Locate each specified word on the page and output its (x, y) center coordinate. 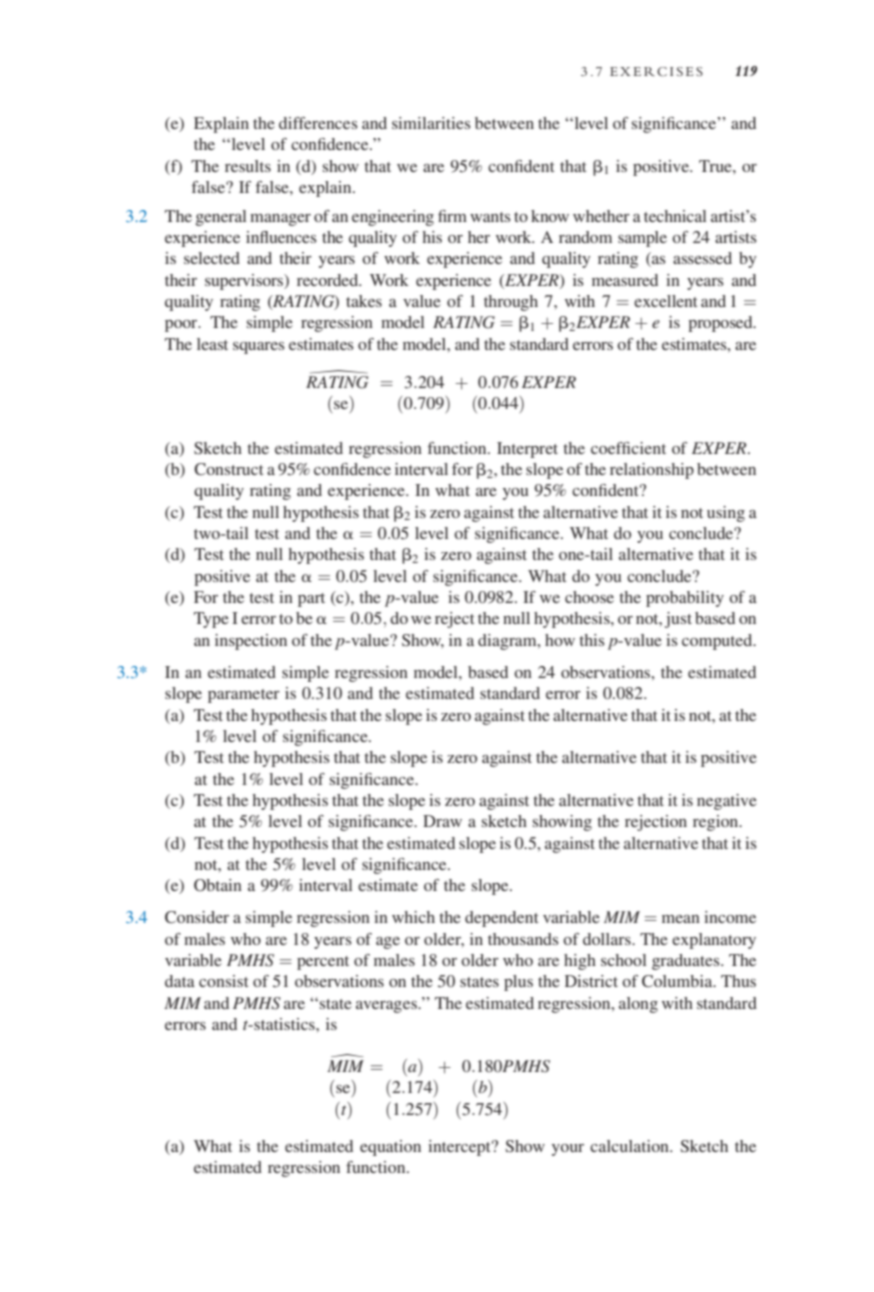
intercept (460, 1148)
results (248, 166)
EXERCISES (656, 72)
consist (223, 981)
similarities (431, 123)
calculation (630, 1146)
